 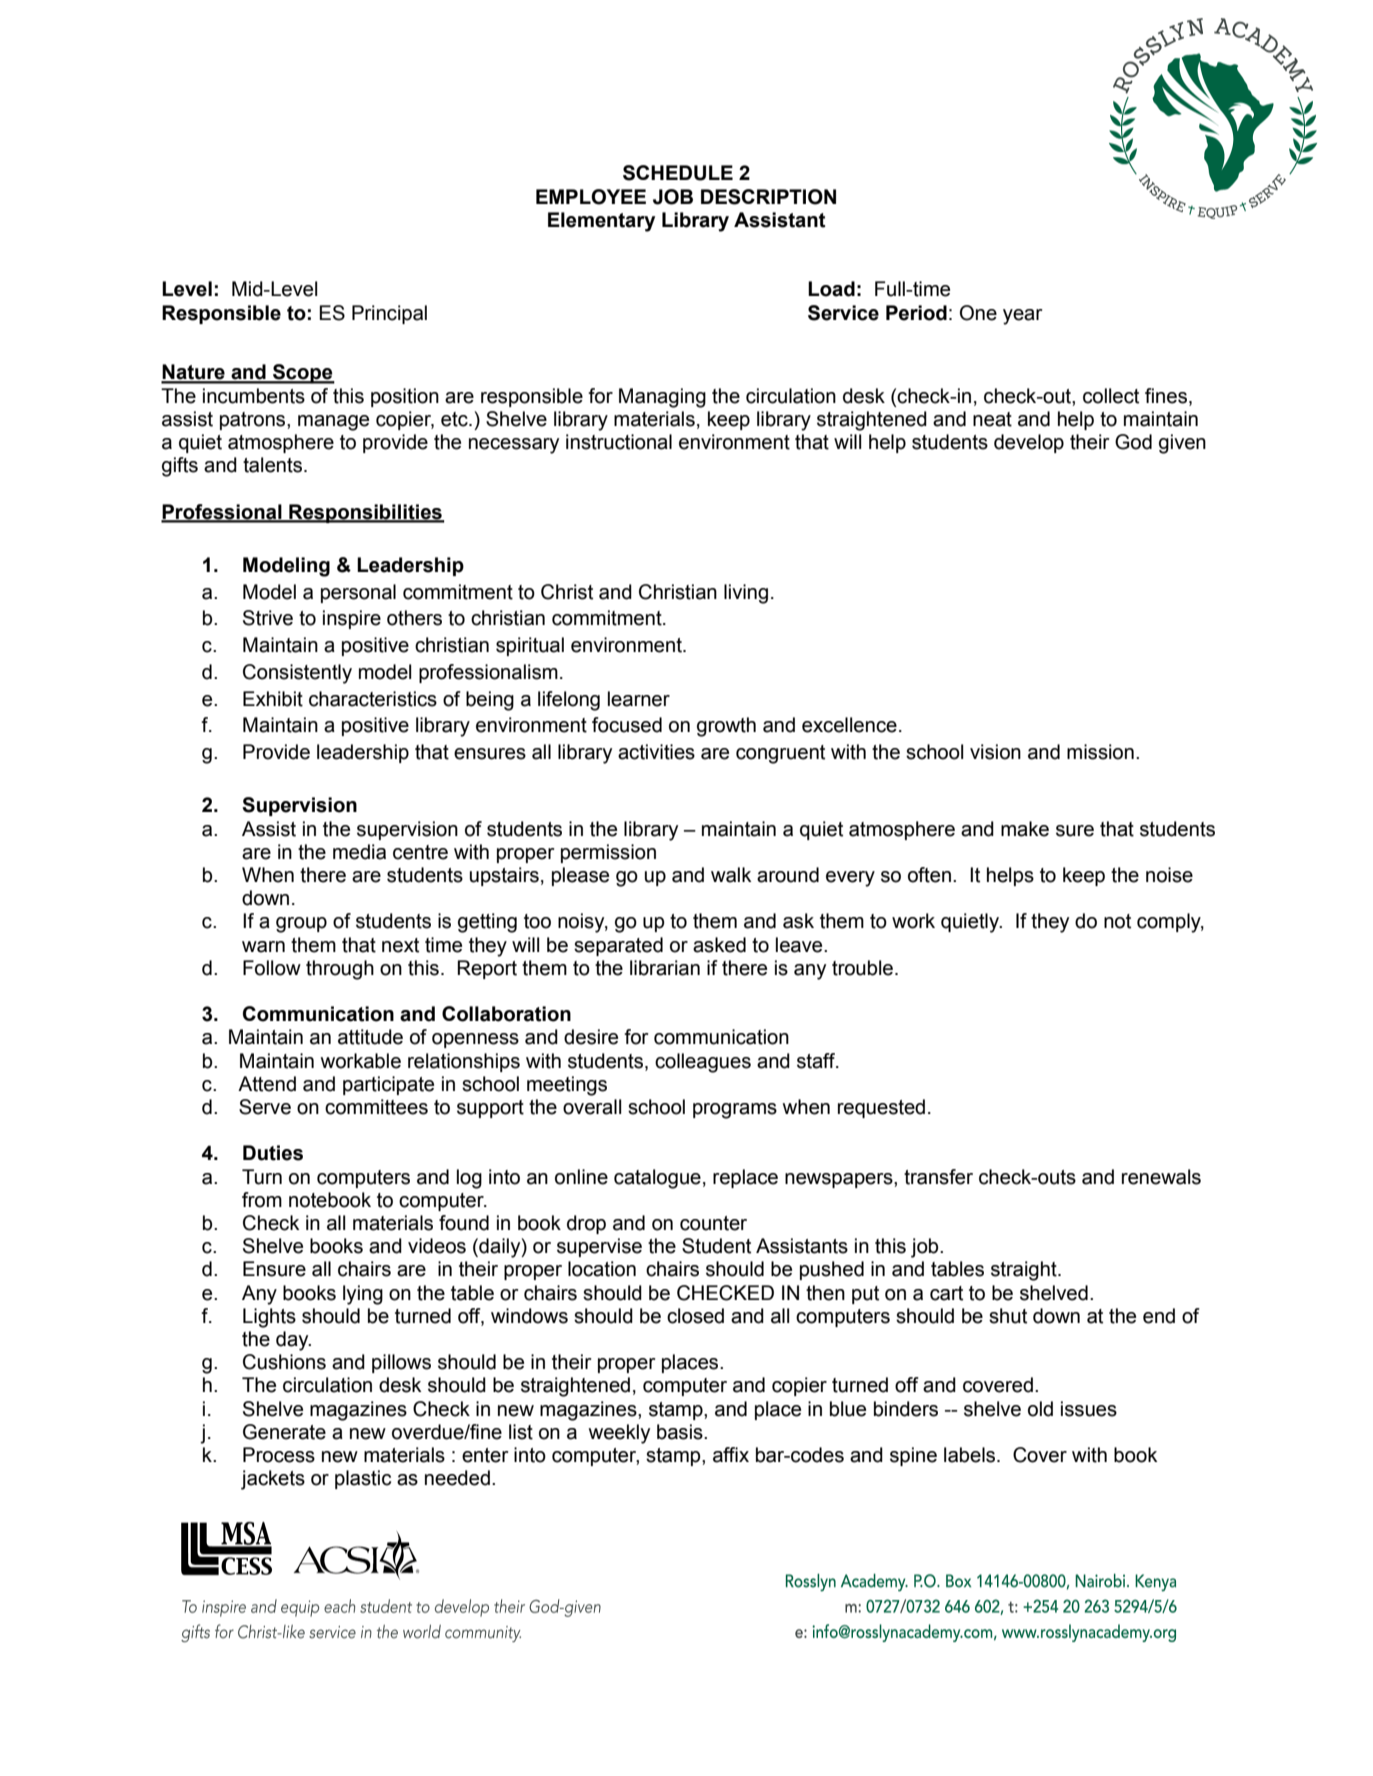 What do you see at coordinates (1029, 443) in the image?
I see `develop` at bounding box center [1029, 443].
